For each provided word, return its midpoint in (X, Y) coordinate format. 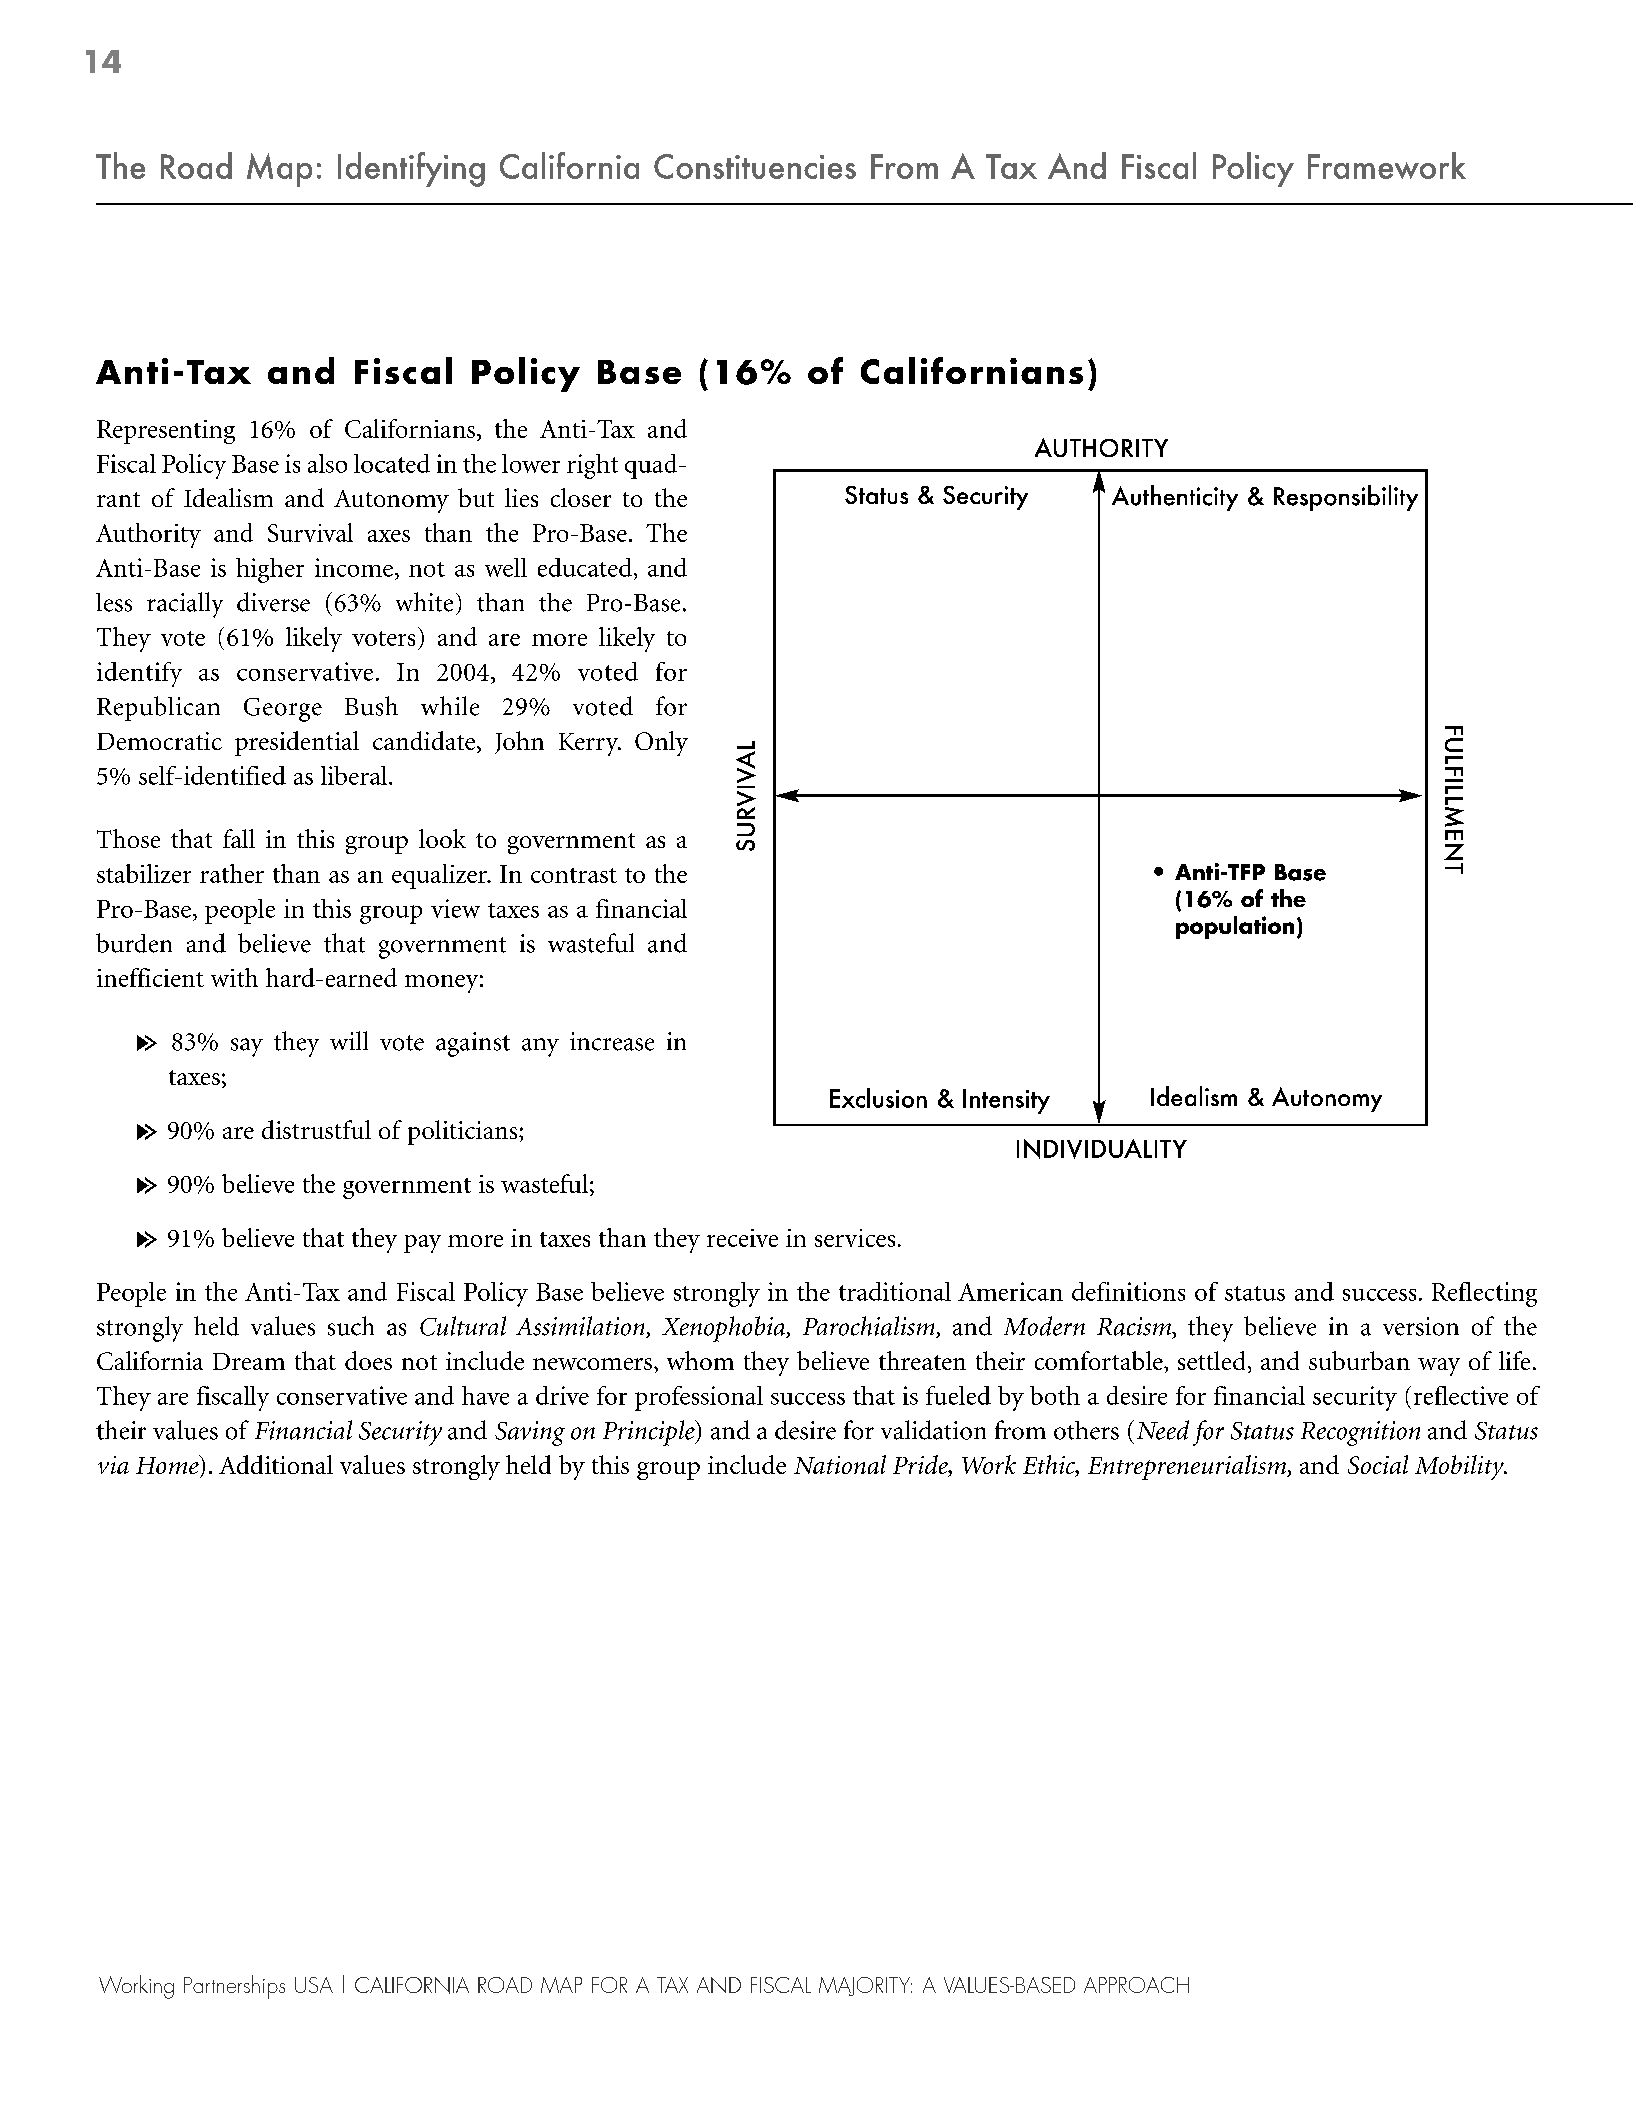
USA (314, 1985)
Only (661, 743)
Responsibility (1346, 498)
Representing (166, 432)
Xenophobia (725, 1329)
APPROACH (1136, 1985)
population (1235, 927)
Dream (249, 1361)
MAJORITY (865, 1986)
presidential (297, 743)
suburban (1359, 1360)
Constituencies (755, 166)
